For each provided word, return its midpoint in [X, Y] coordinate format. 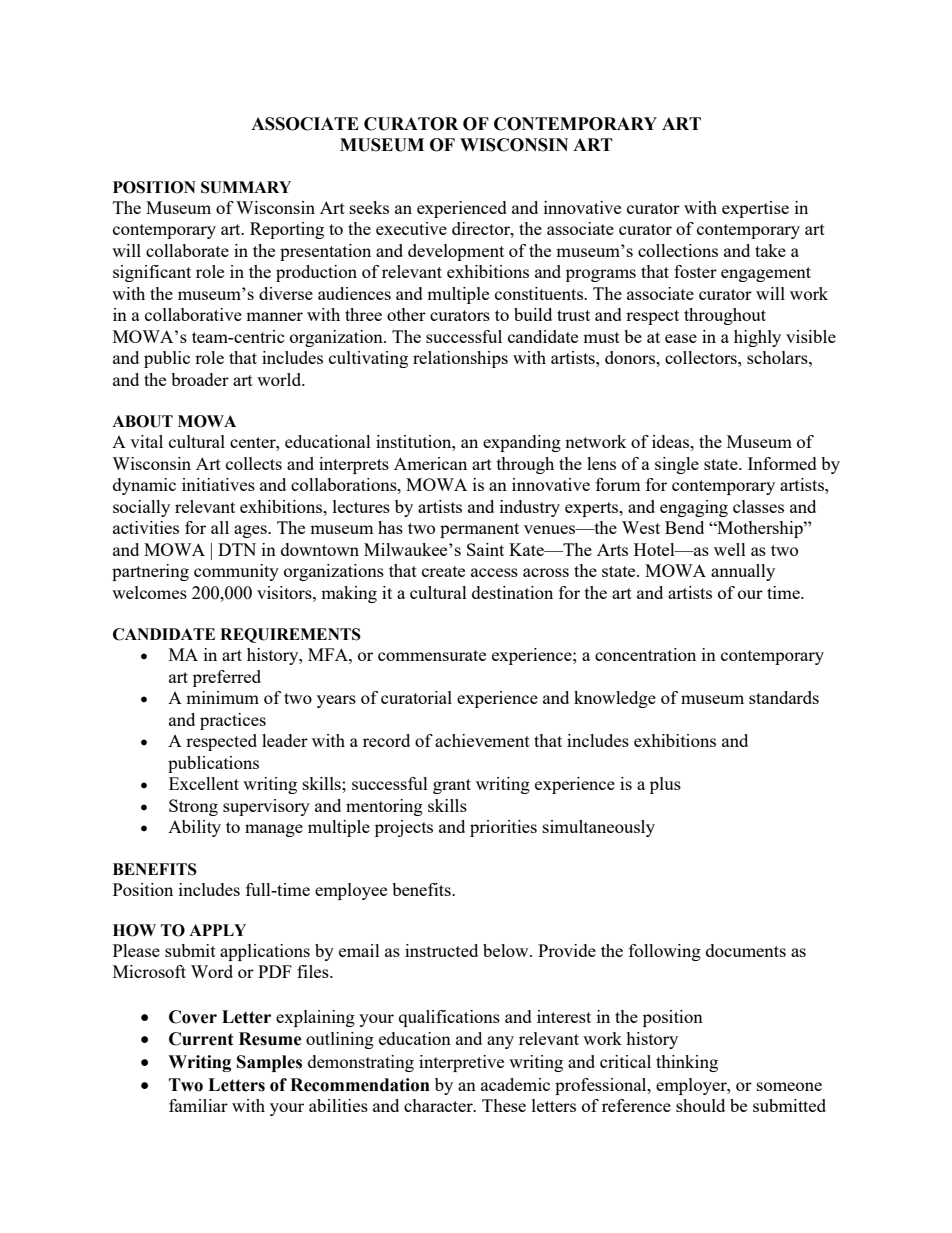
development [456, 252]
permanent [479, 530]
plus [665, 785]
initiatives [218, 484]
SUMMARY [246, 187]
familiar [198, 1105]
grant [452, 786]
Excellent [204, 783]
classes [758, 506]
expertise [755, 209]
